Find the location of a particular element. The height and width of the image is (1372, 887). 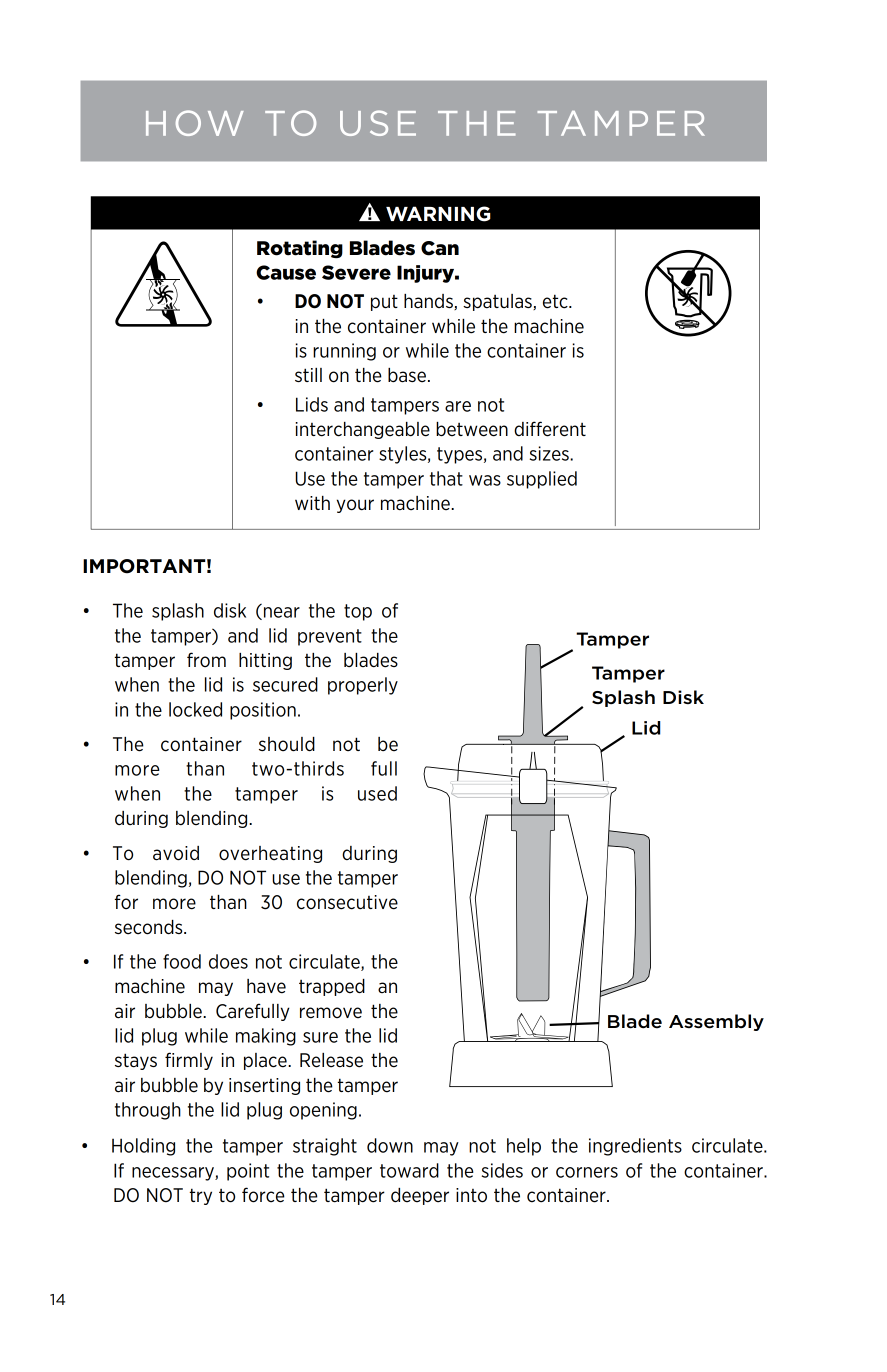

different is located at coordinates (550, 429).
